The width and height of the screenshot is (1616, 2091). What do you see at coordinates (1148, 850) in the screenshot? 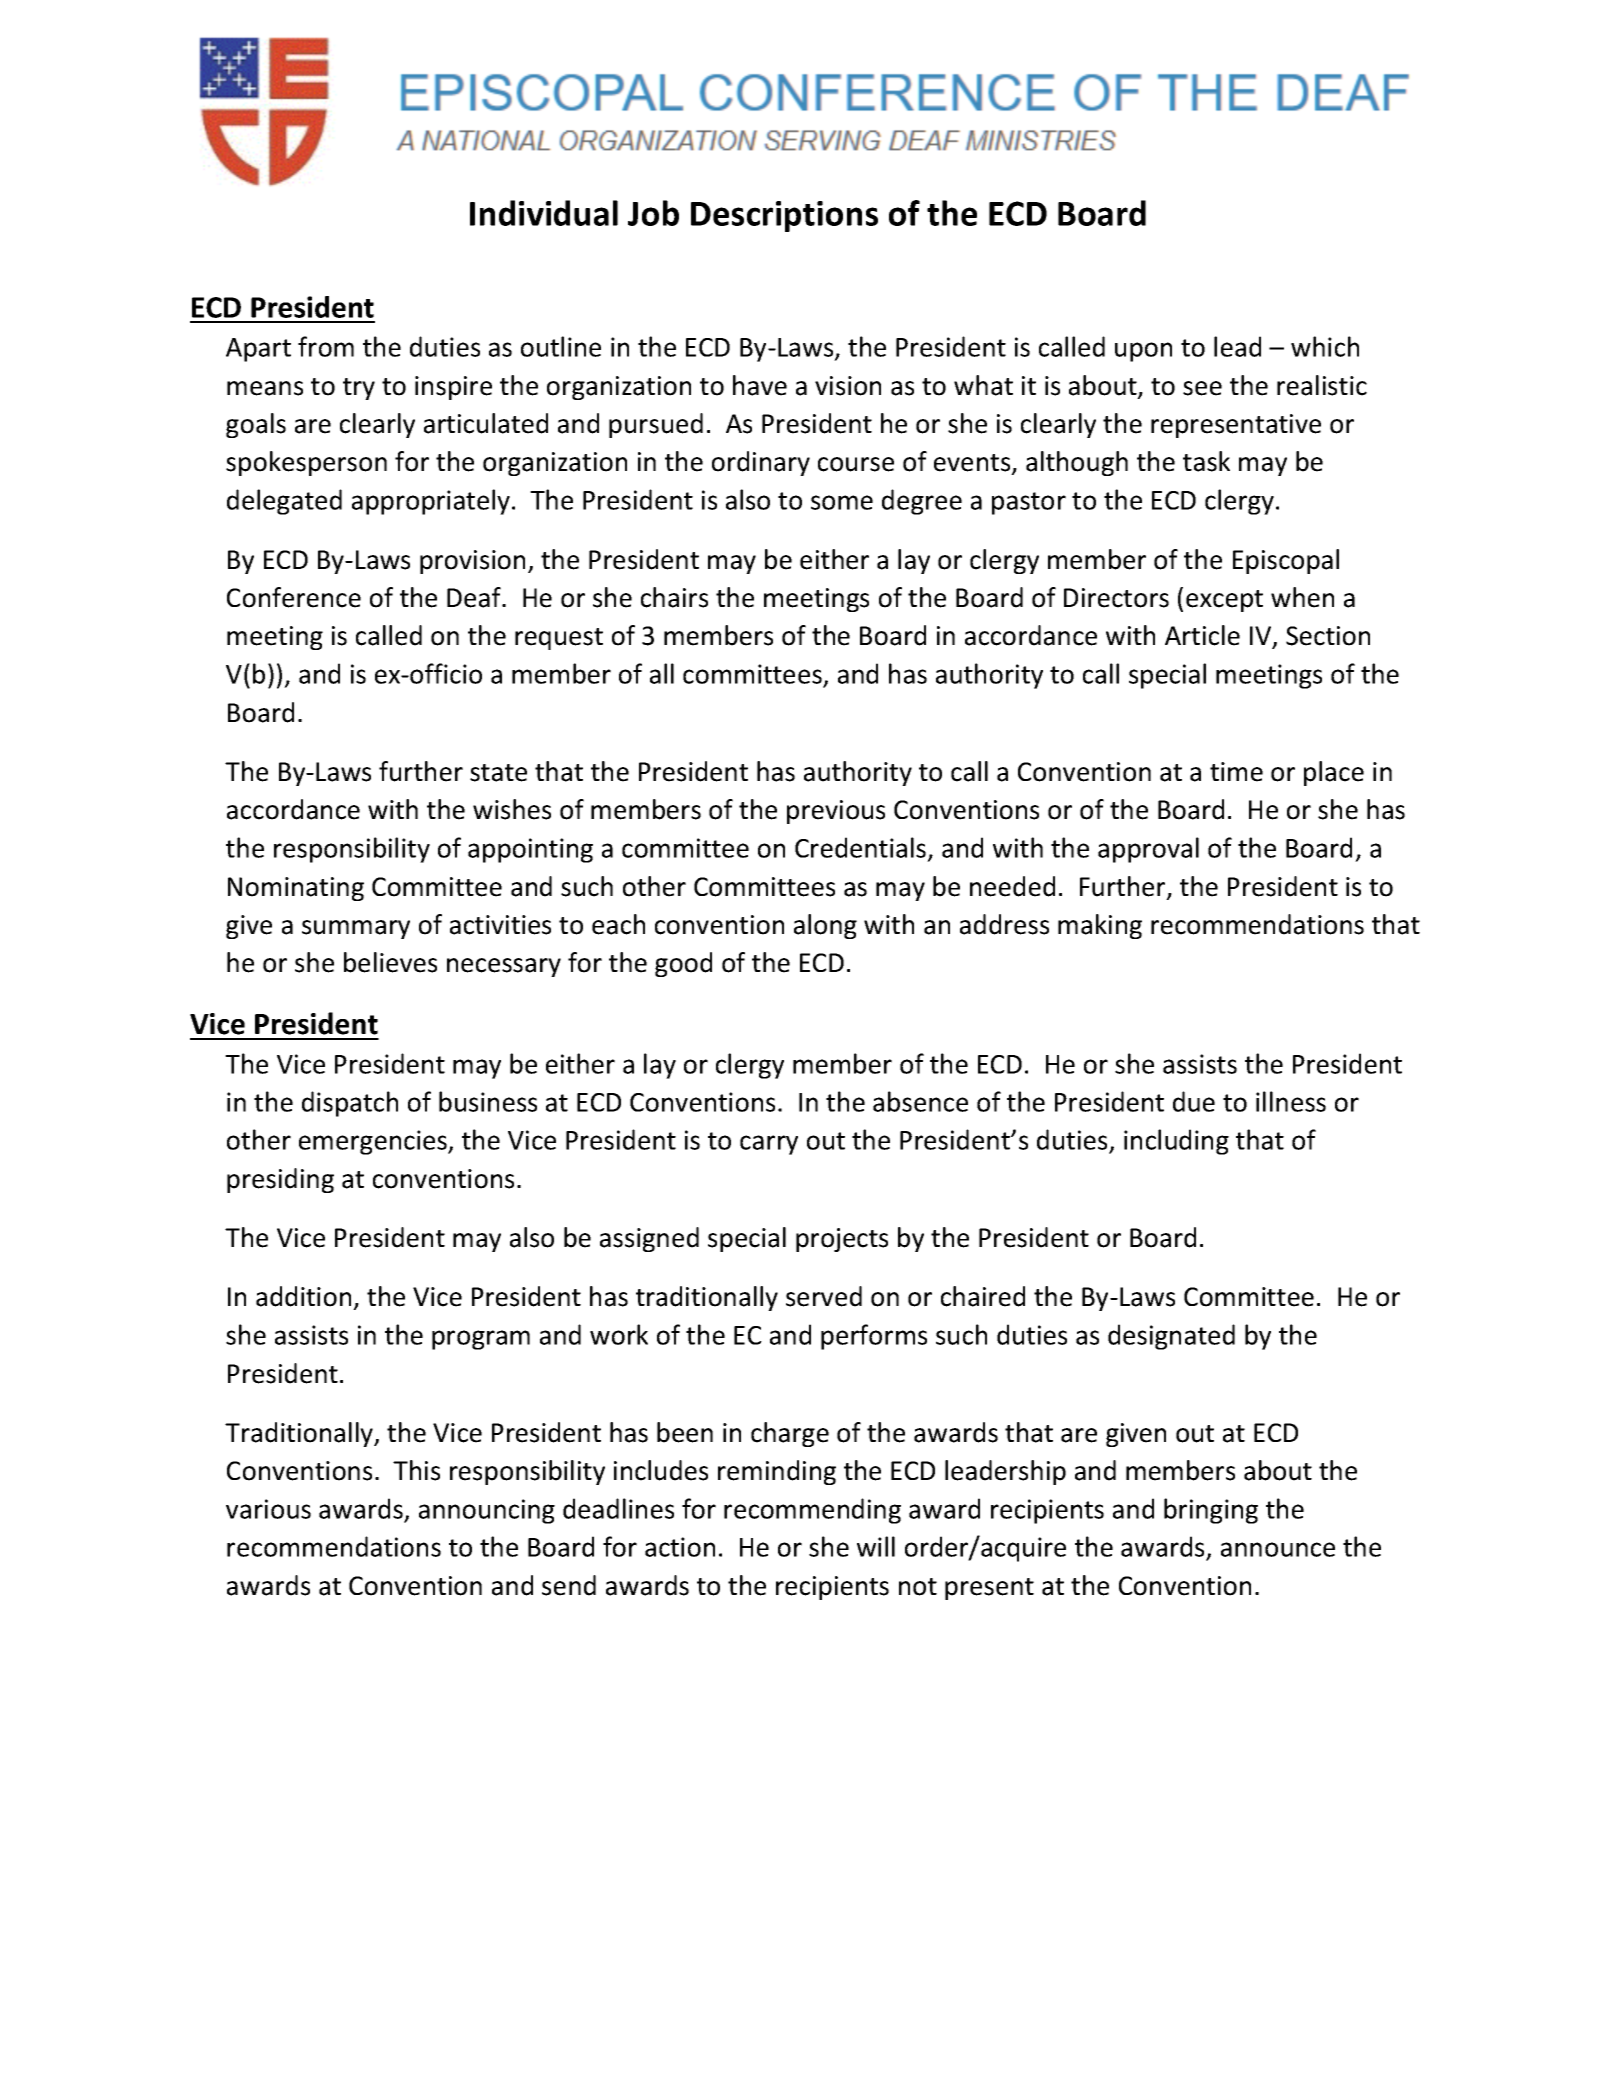
I see `approval` at bounding box center [1148, 850].
